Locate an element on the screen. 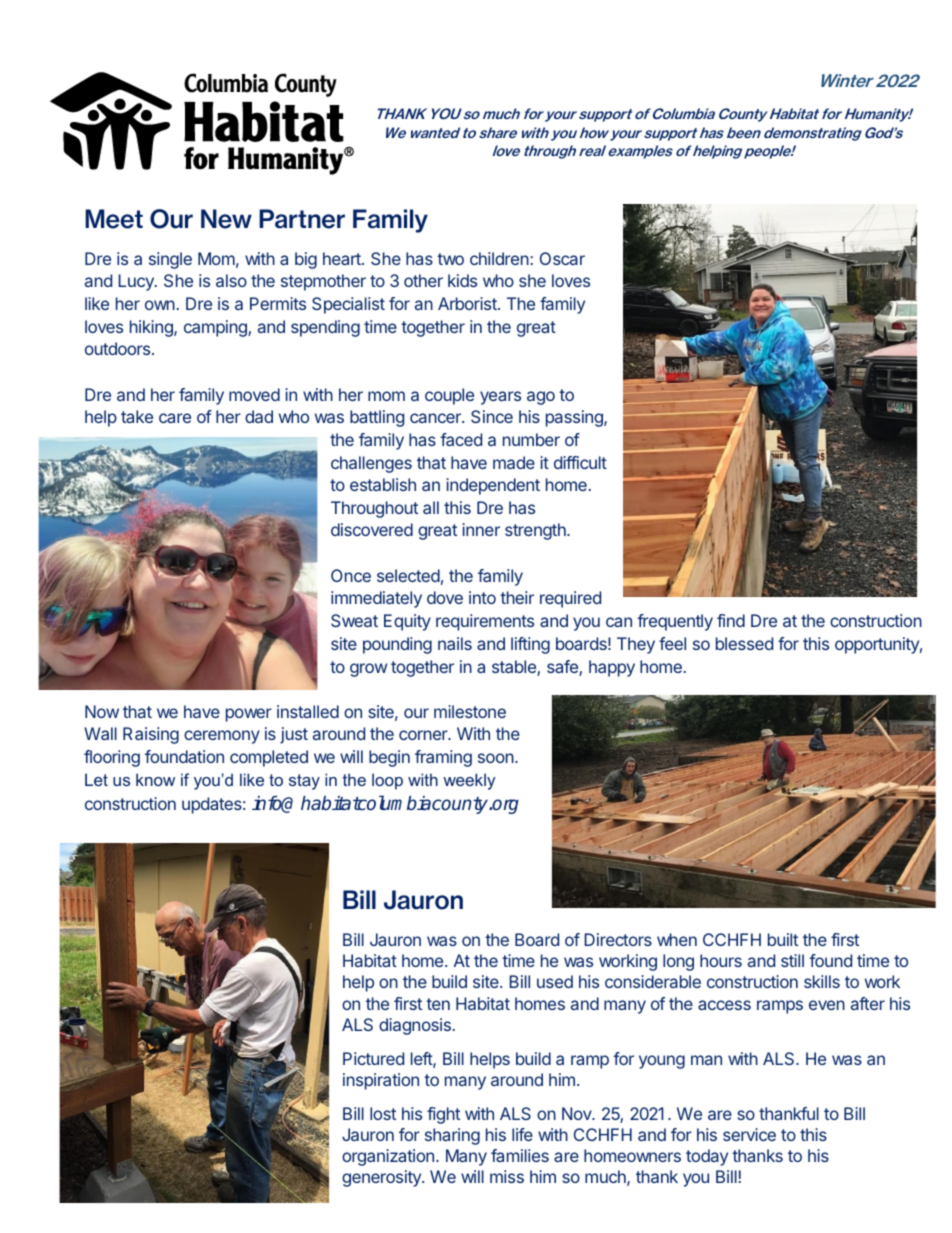  Once is located at coordinates (351, 575).
